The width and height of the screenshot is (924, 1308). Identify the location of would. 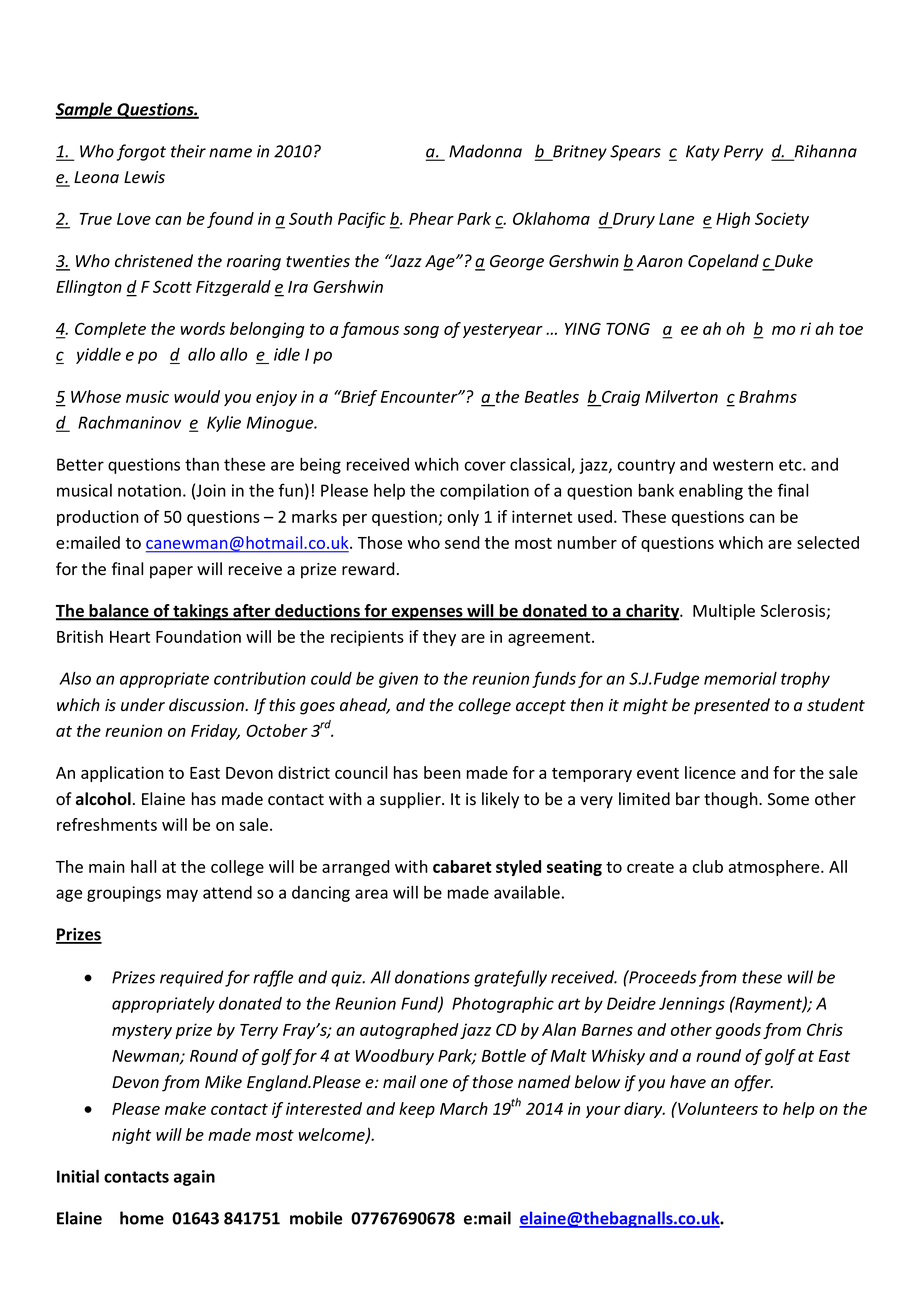
(197, 396).
